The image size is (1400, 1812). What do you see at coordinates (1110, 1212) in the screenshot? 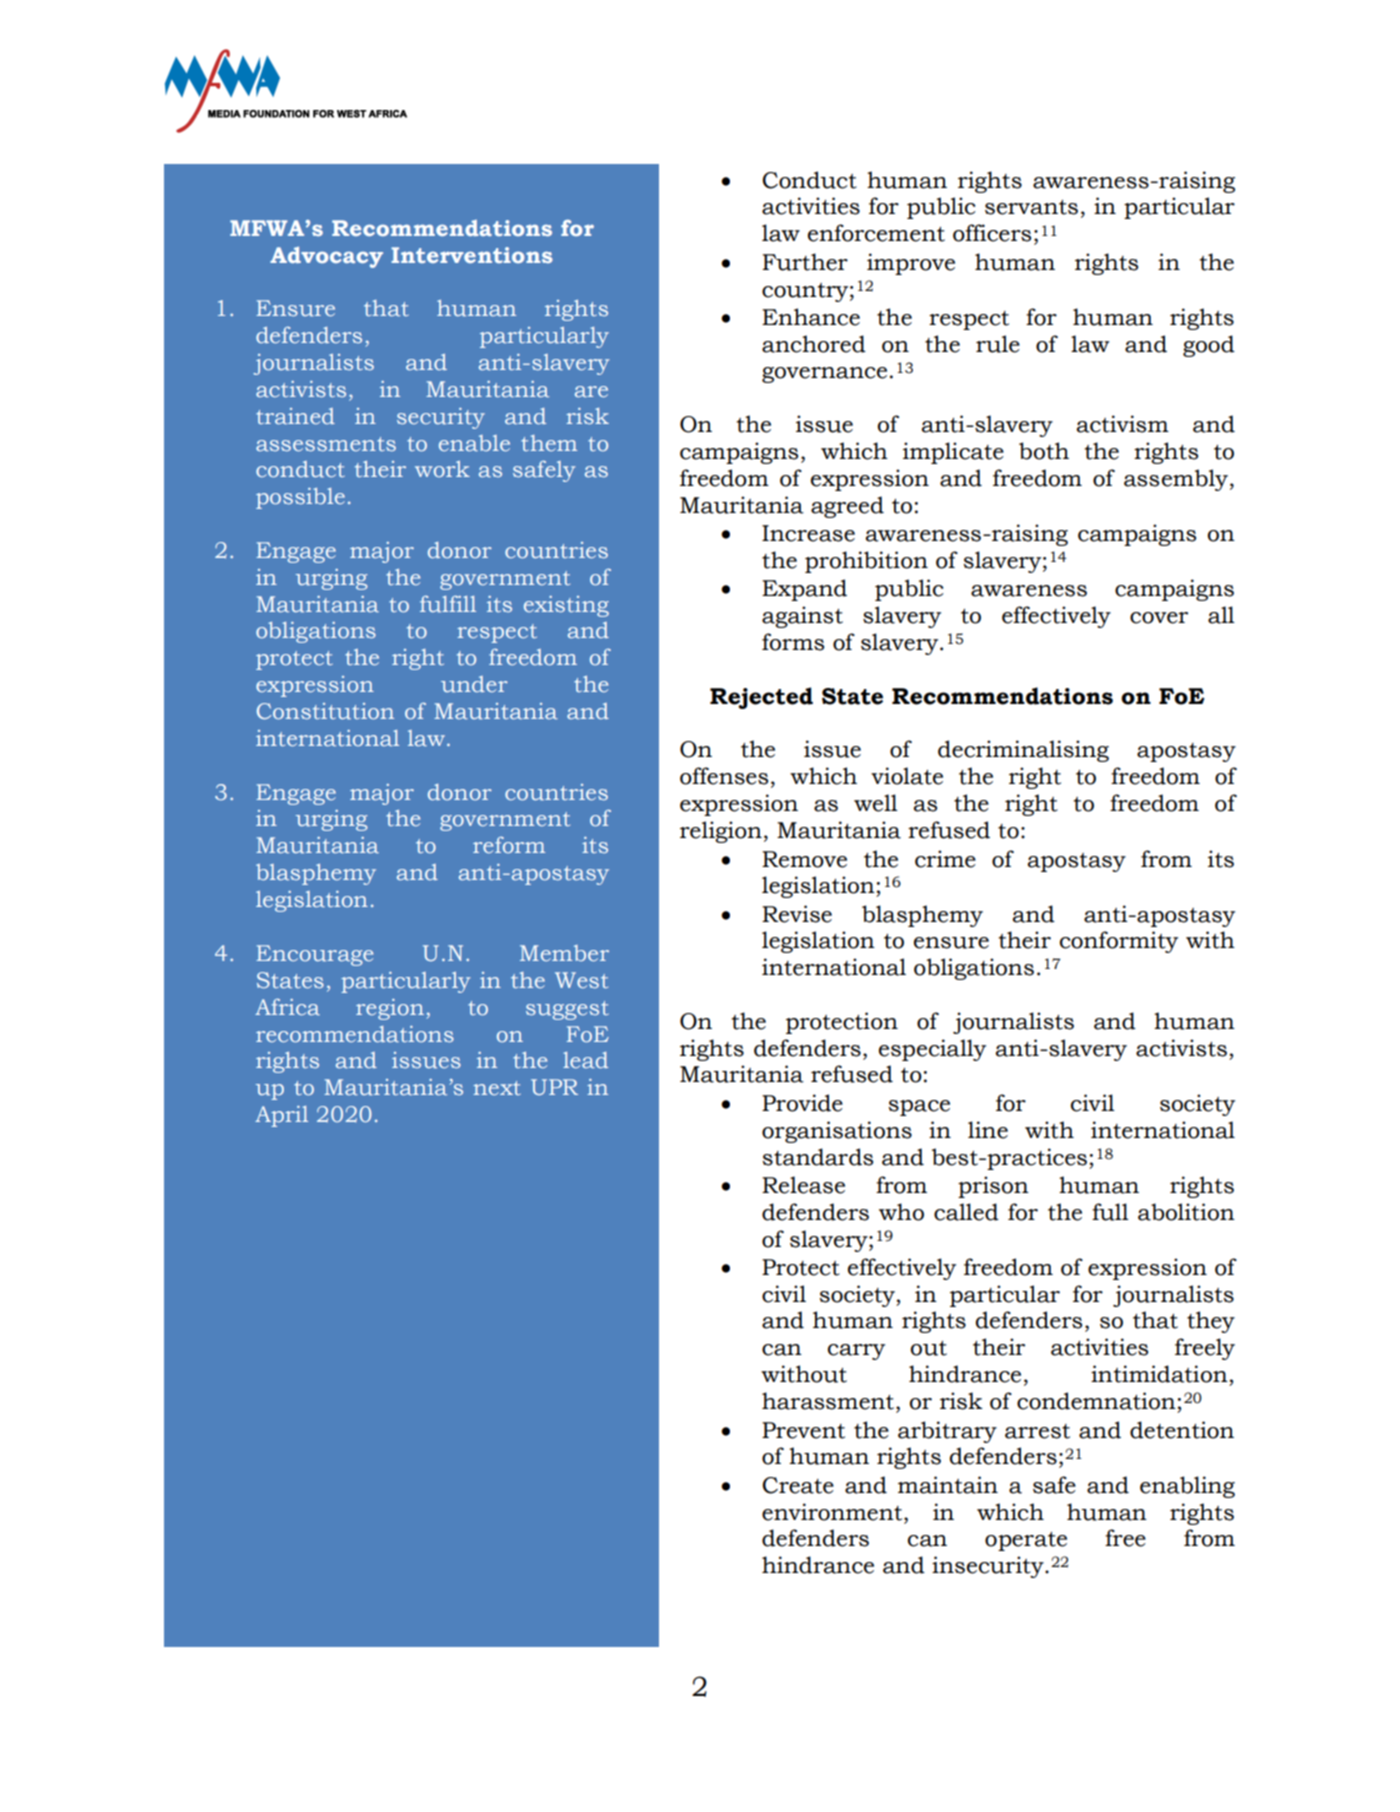
I see `full` at bounding box center [1110, 1212].
